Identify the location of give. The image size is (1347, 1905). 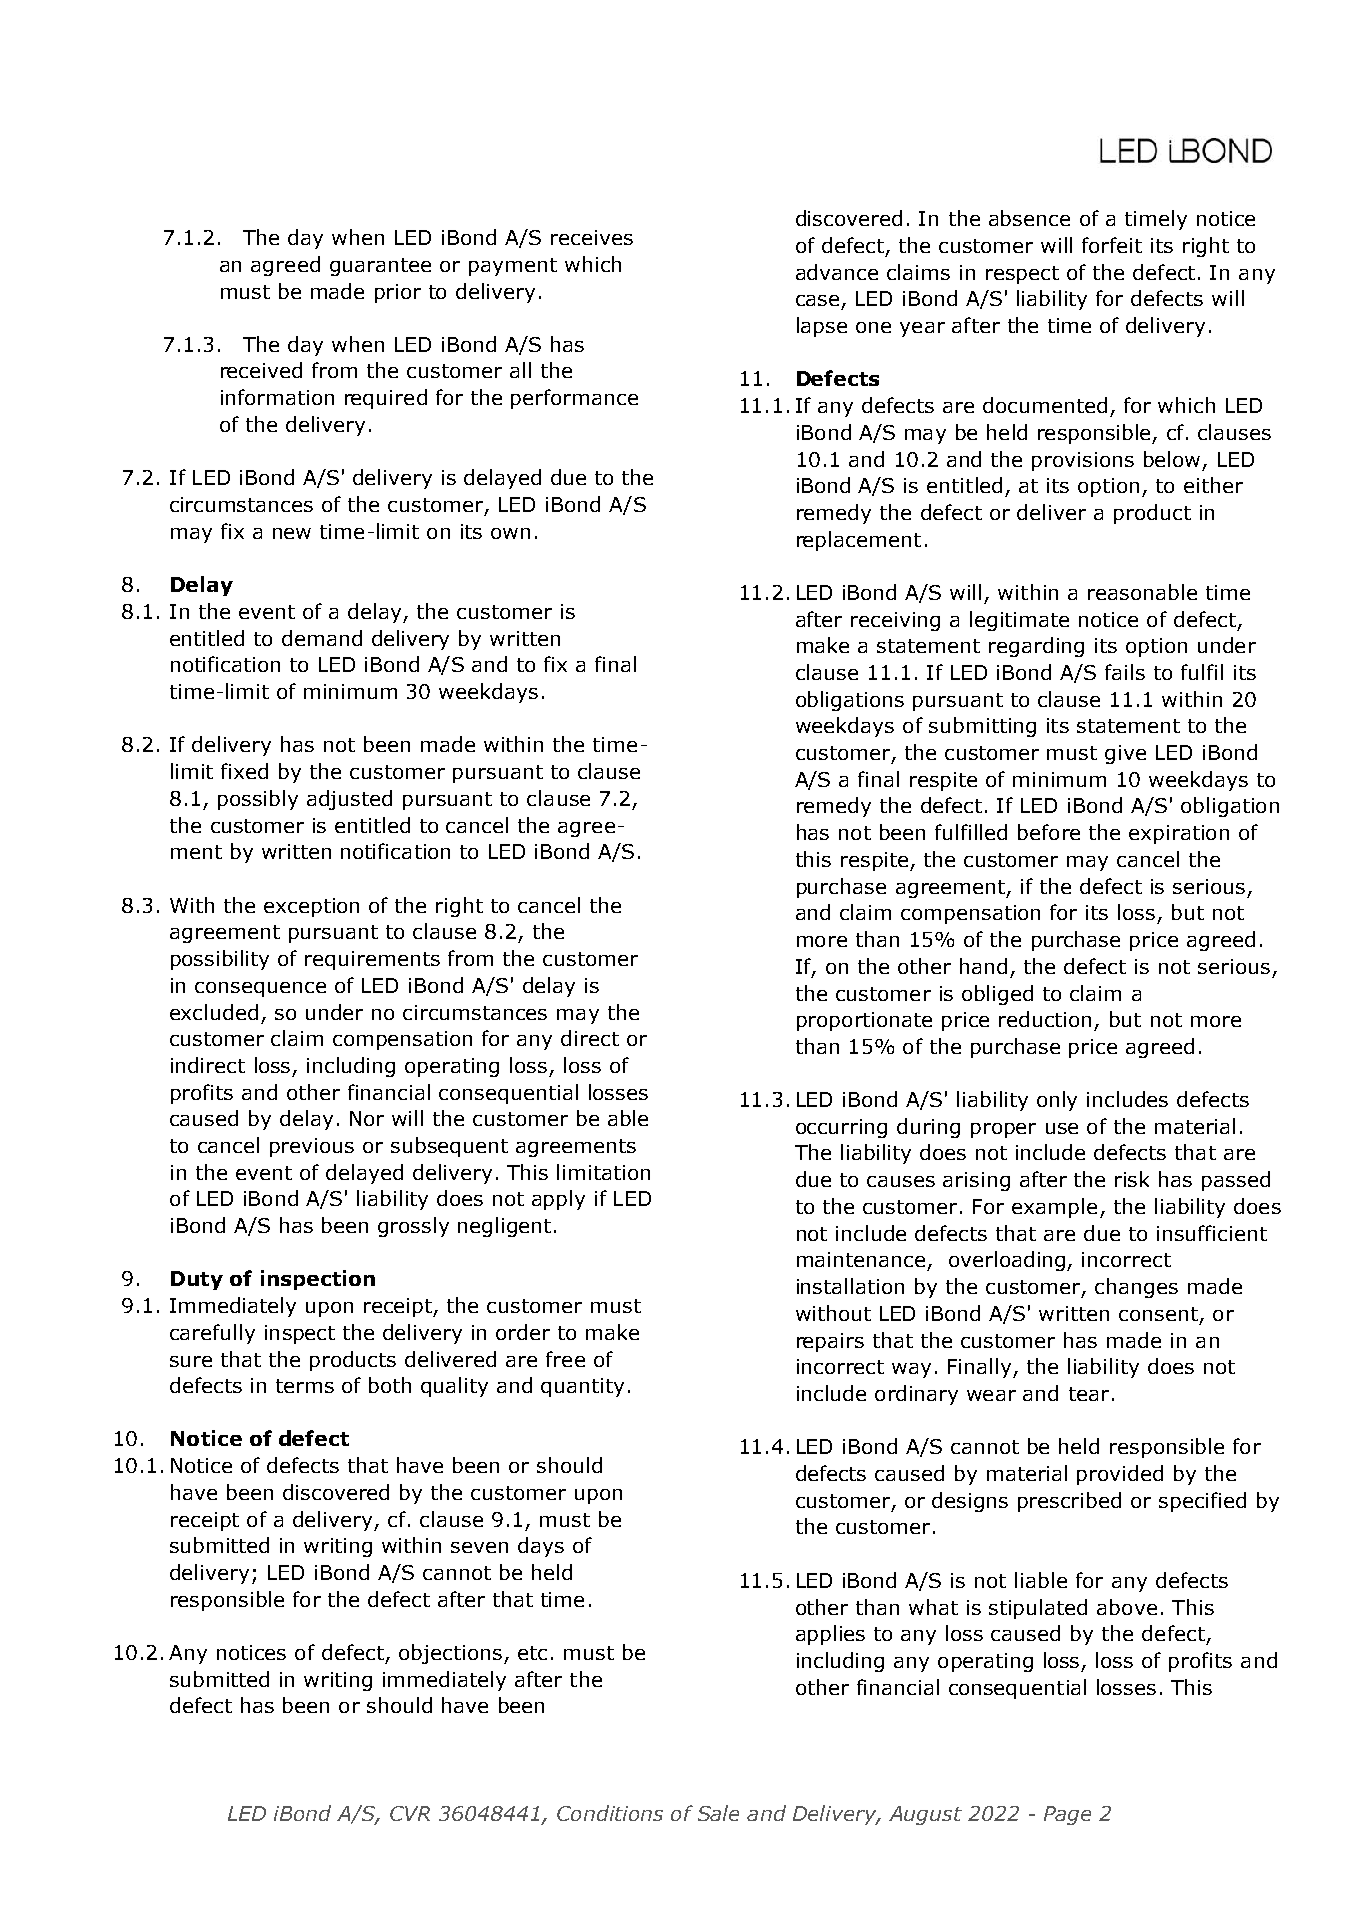
(1125, 754).
